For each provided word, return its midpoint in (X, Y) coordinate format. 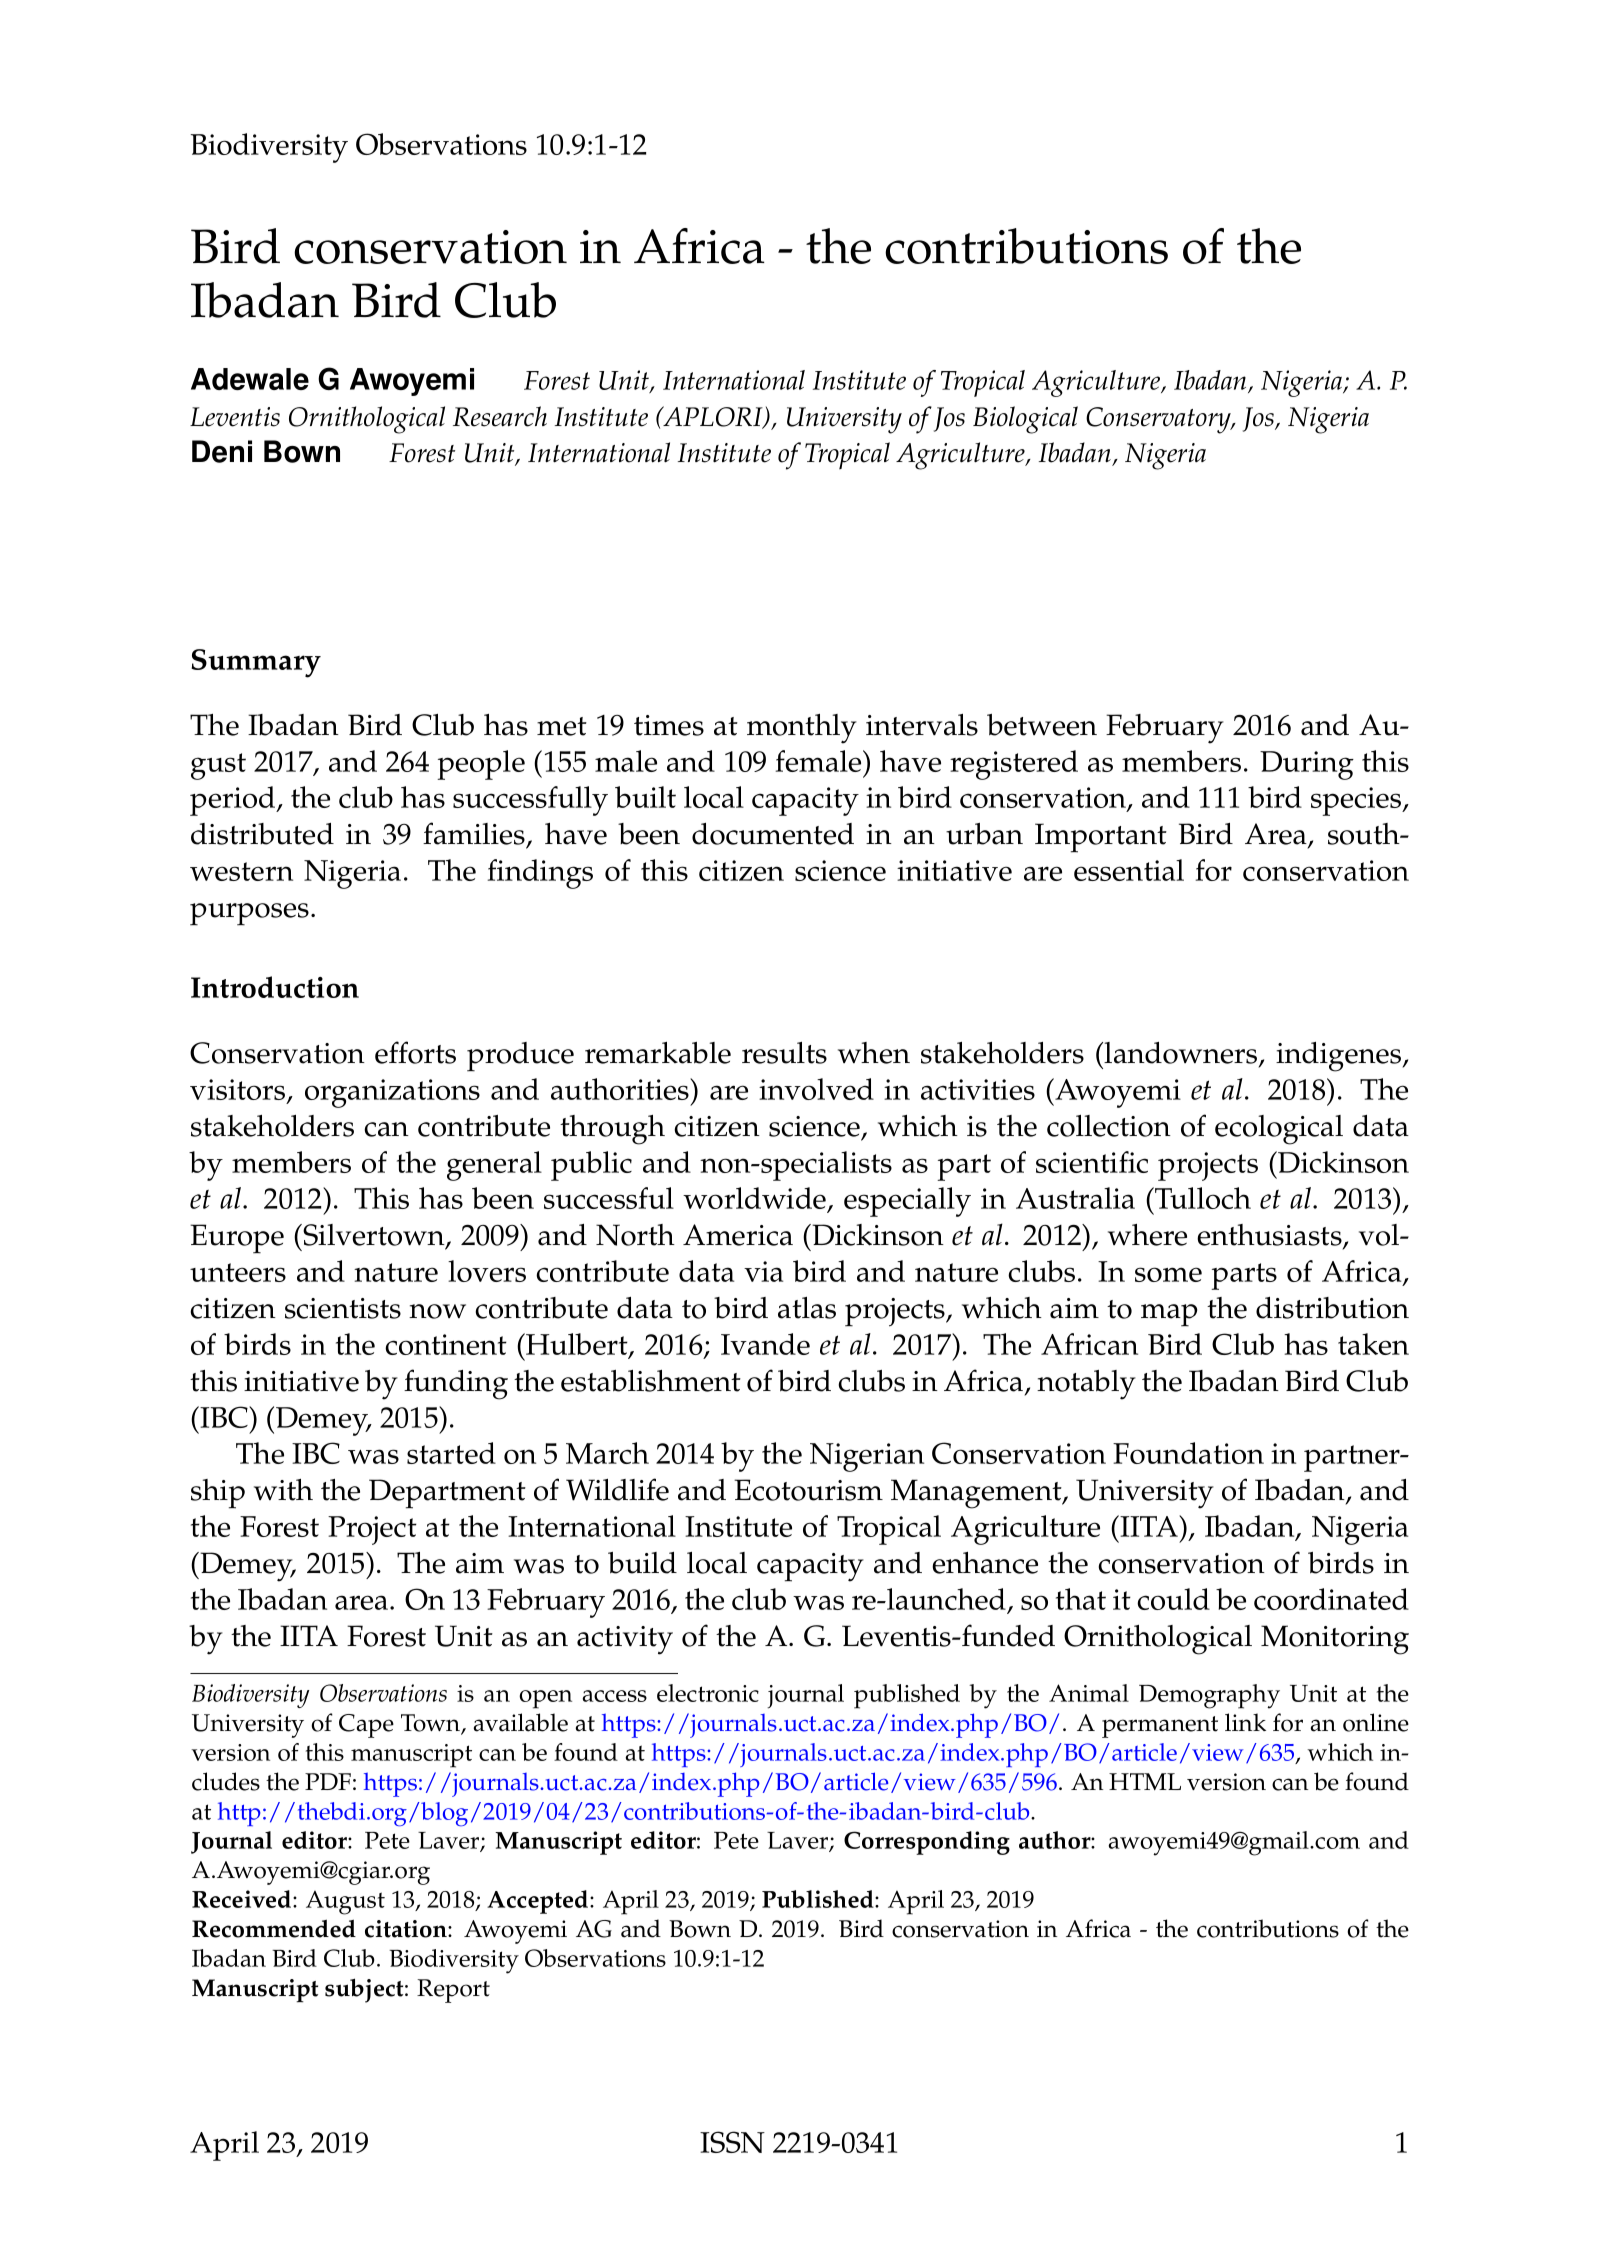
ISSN (732, 2142)
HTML (1145, 1781)
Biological (1025, 420)
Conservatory (1160, 420)
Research (500, 416)
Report (453, 1991)
